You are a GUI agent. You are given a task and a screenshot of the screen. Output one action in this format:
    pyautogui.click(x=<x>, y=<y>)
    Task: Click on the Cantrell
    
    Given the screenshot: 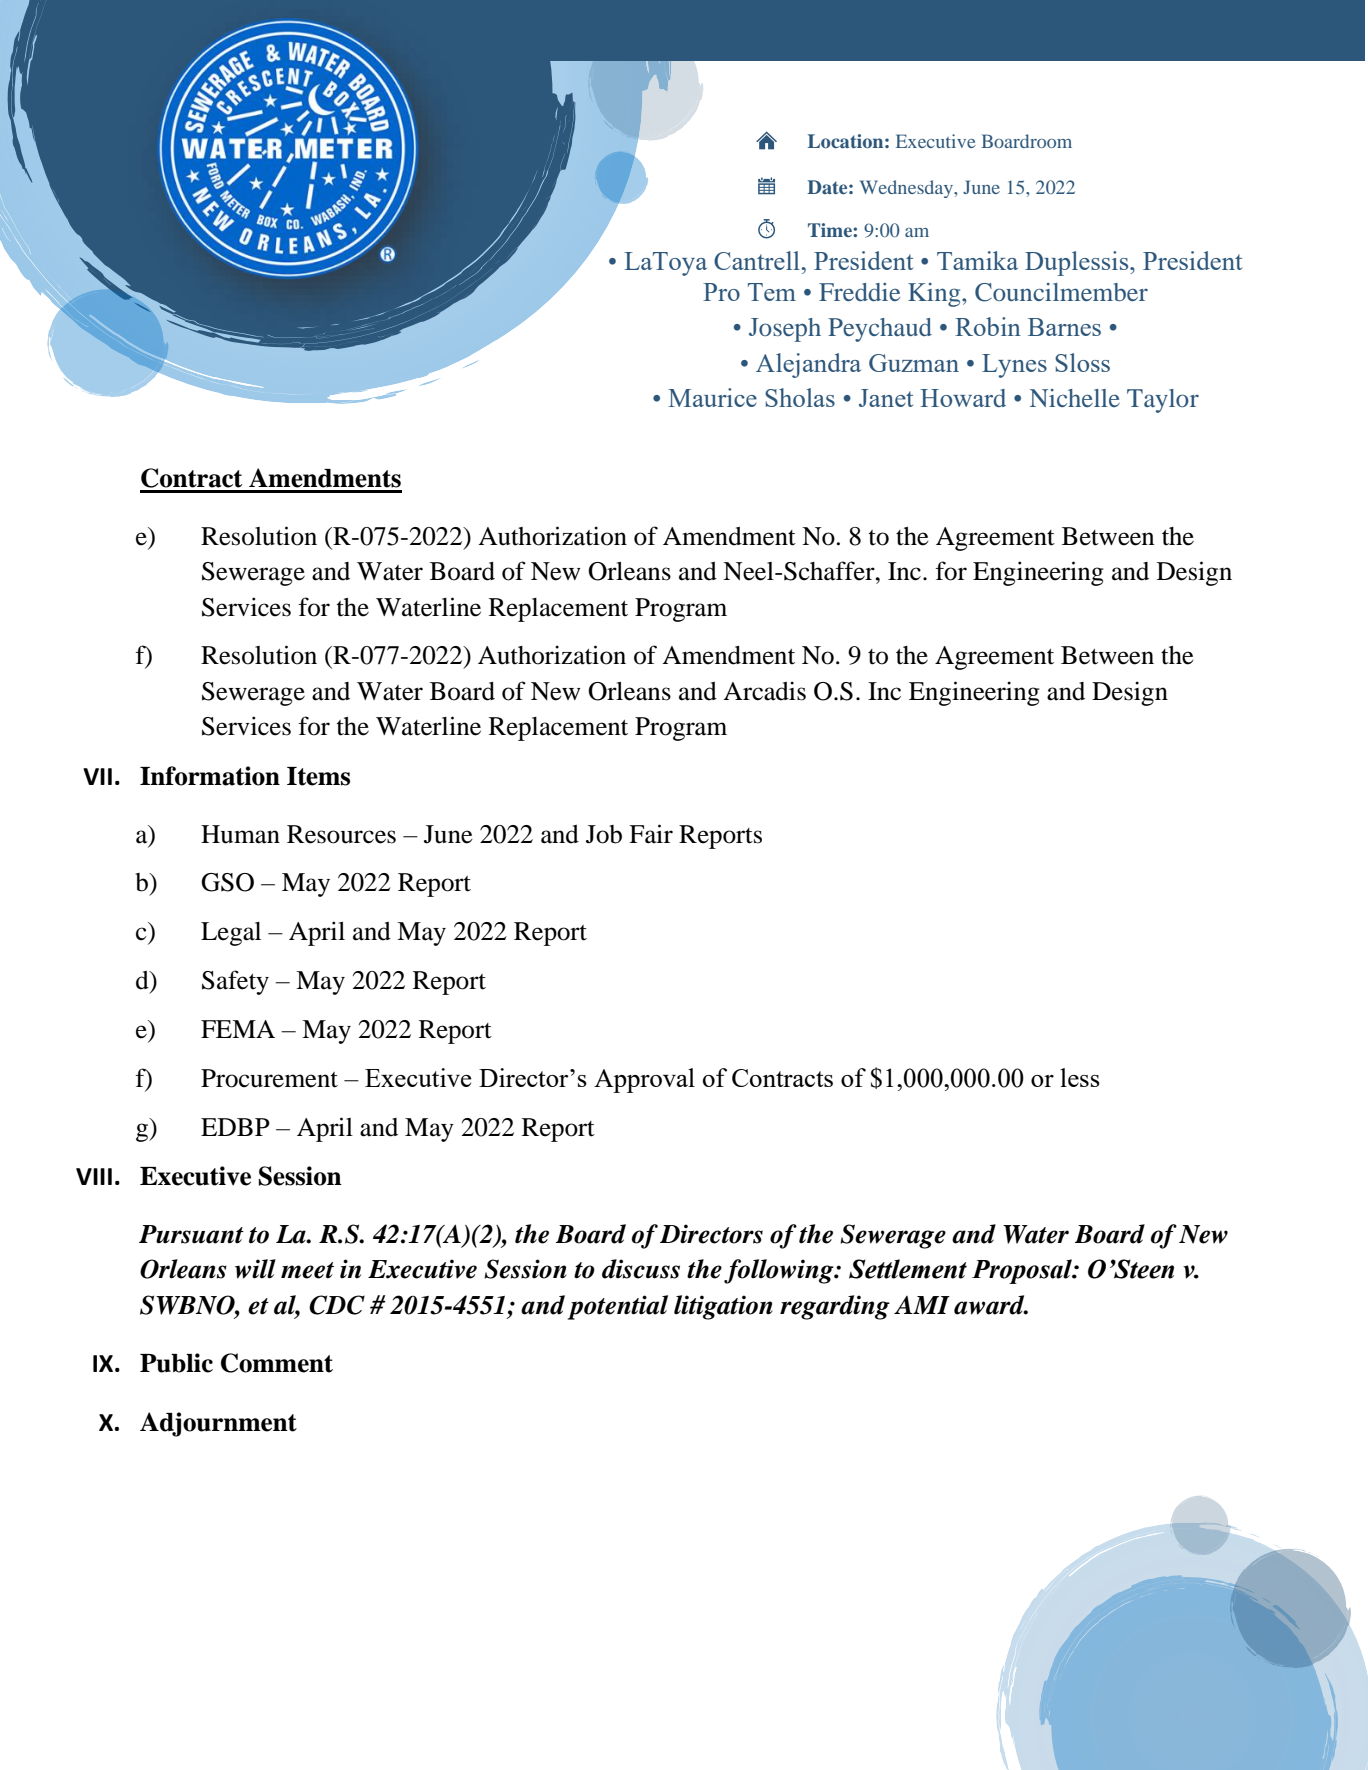 What is the action you would take?
    pyautogui.click(x=758, y=260)
